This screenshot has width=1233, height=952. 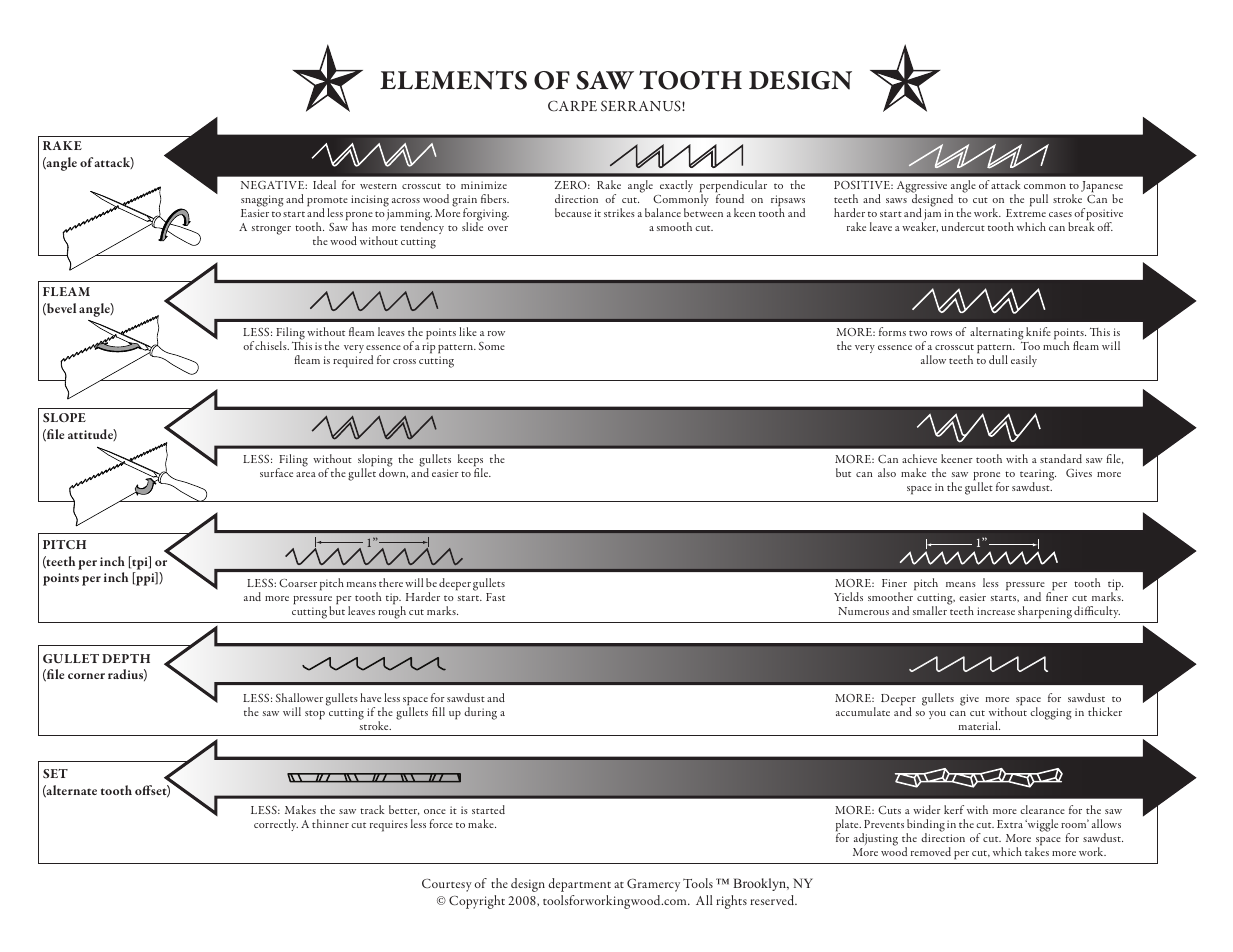 I want to click on tearing, so click(x=1038, y=476).
